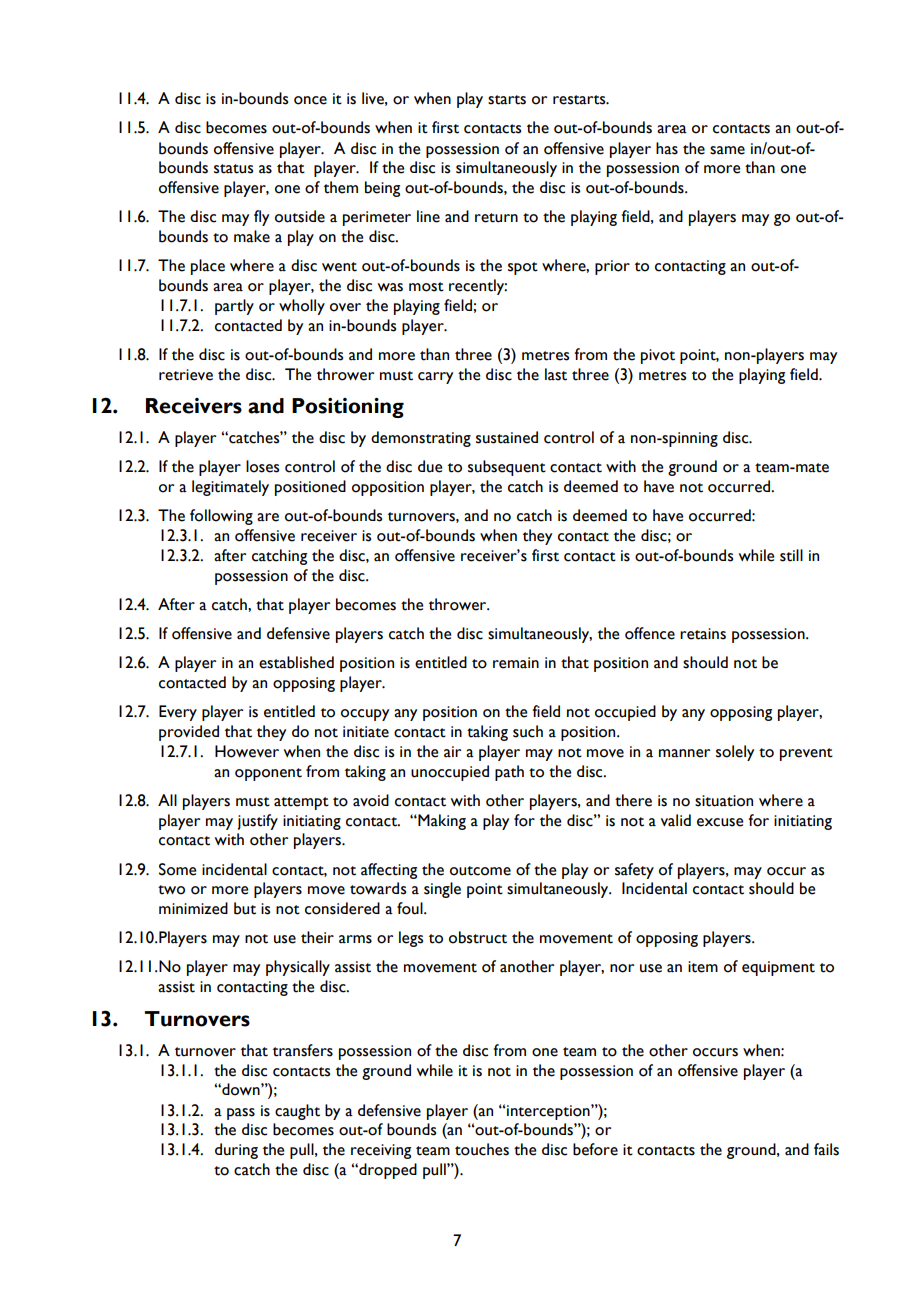 This screenshot has height=1308, width=924. Describe the element at coordinates (703, 634) in the screenshot. I see `retains` at that location.
